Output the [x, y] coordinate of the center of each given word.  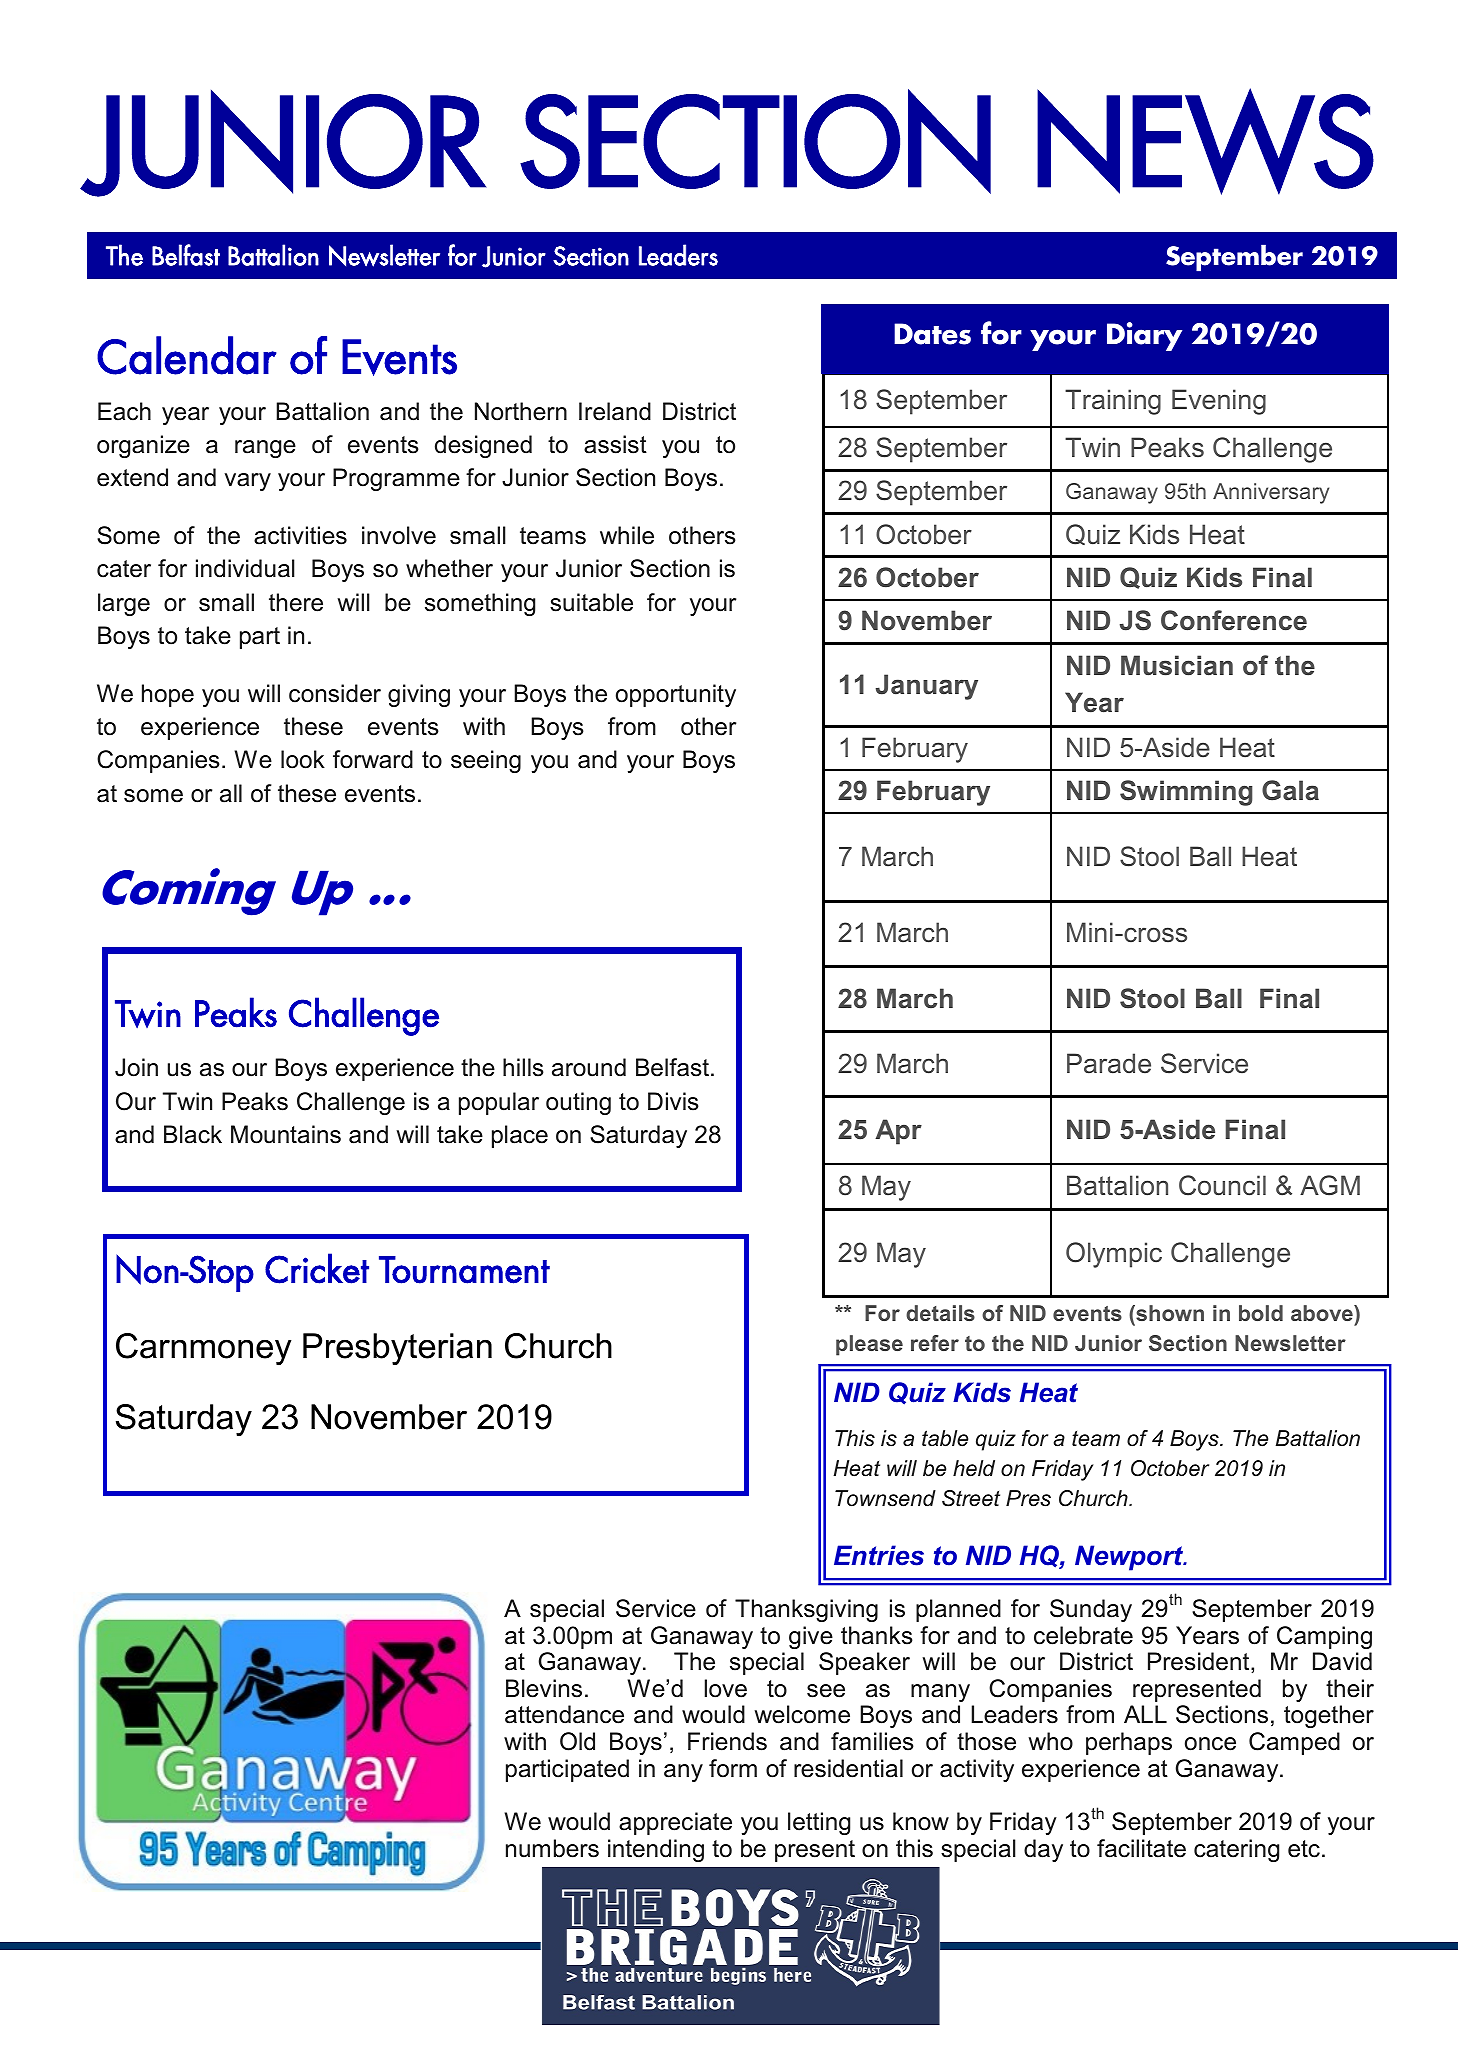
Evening [1219, 402]
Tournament [464, 1270]
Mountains [286, 1134]
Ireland [615, 411]
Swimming [1186, 793]
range [265, 449]
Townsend [885, 1498]
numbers [552, 1848]
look [303, 759]
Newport [1130, 1558]
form [733, 1768]
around [589, 1067]
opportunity [676, 695]
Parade [1109, 1063]
